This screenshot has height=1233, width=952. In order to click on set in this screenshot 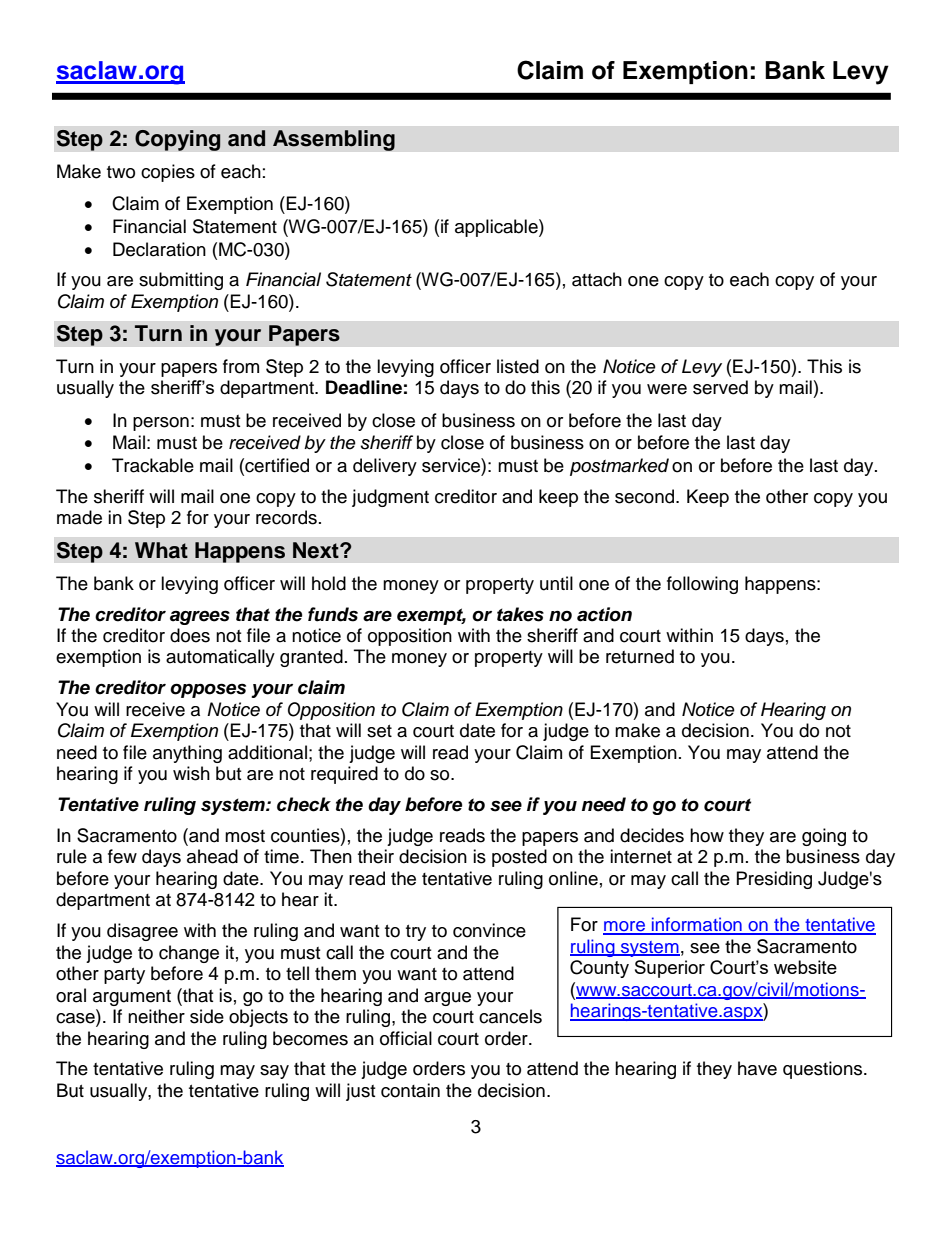, I will do `click(379, 731)`.
